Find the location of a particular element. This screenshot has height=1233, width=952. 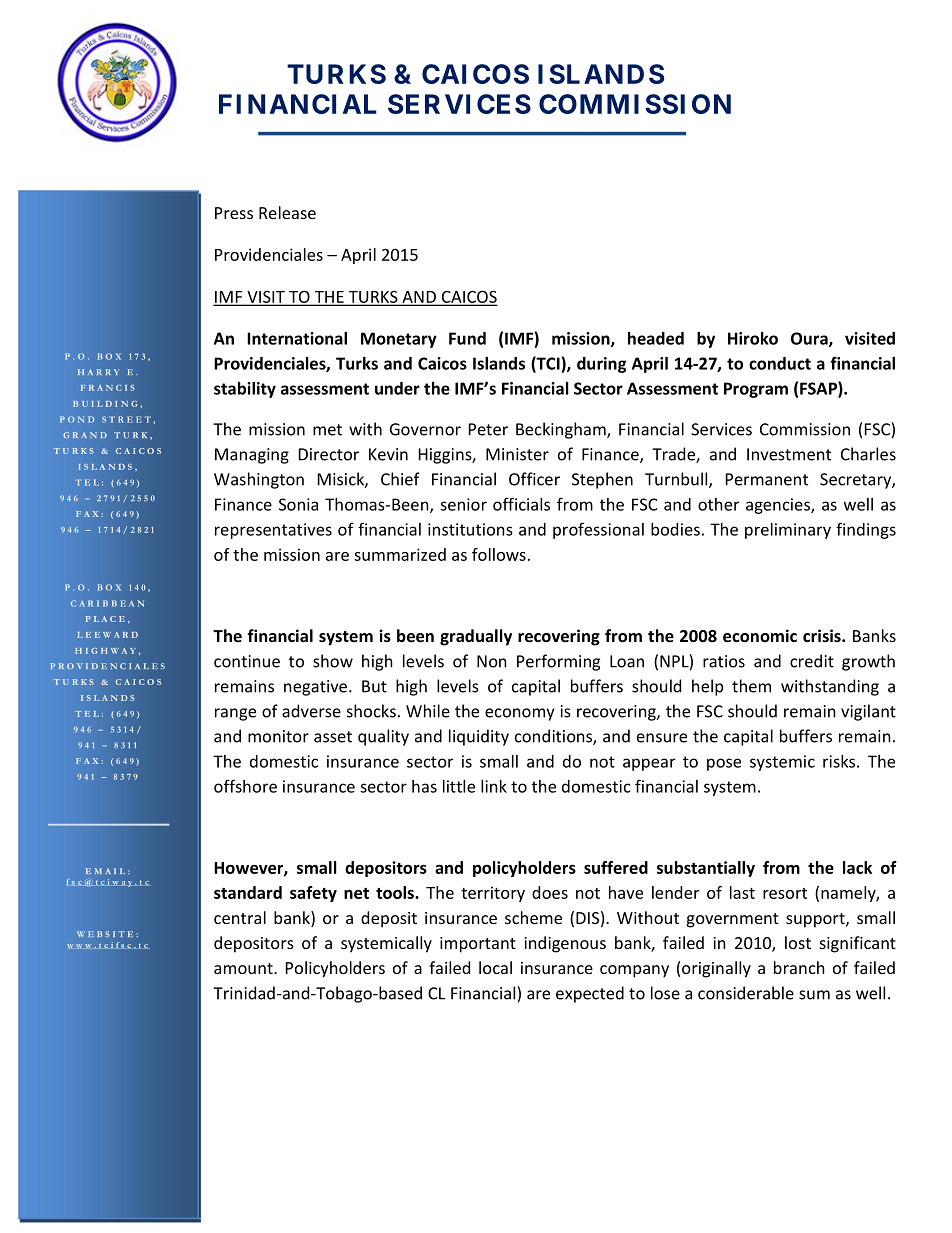

amount is located at coordinates (244, 968).
